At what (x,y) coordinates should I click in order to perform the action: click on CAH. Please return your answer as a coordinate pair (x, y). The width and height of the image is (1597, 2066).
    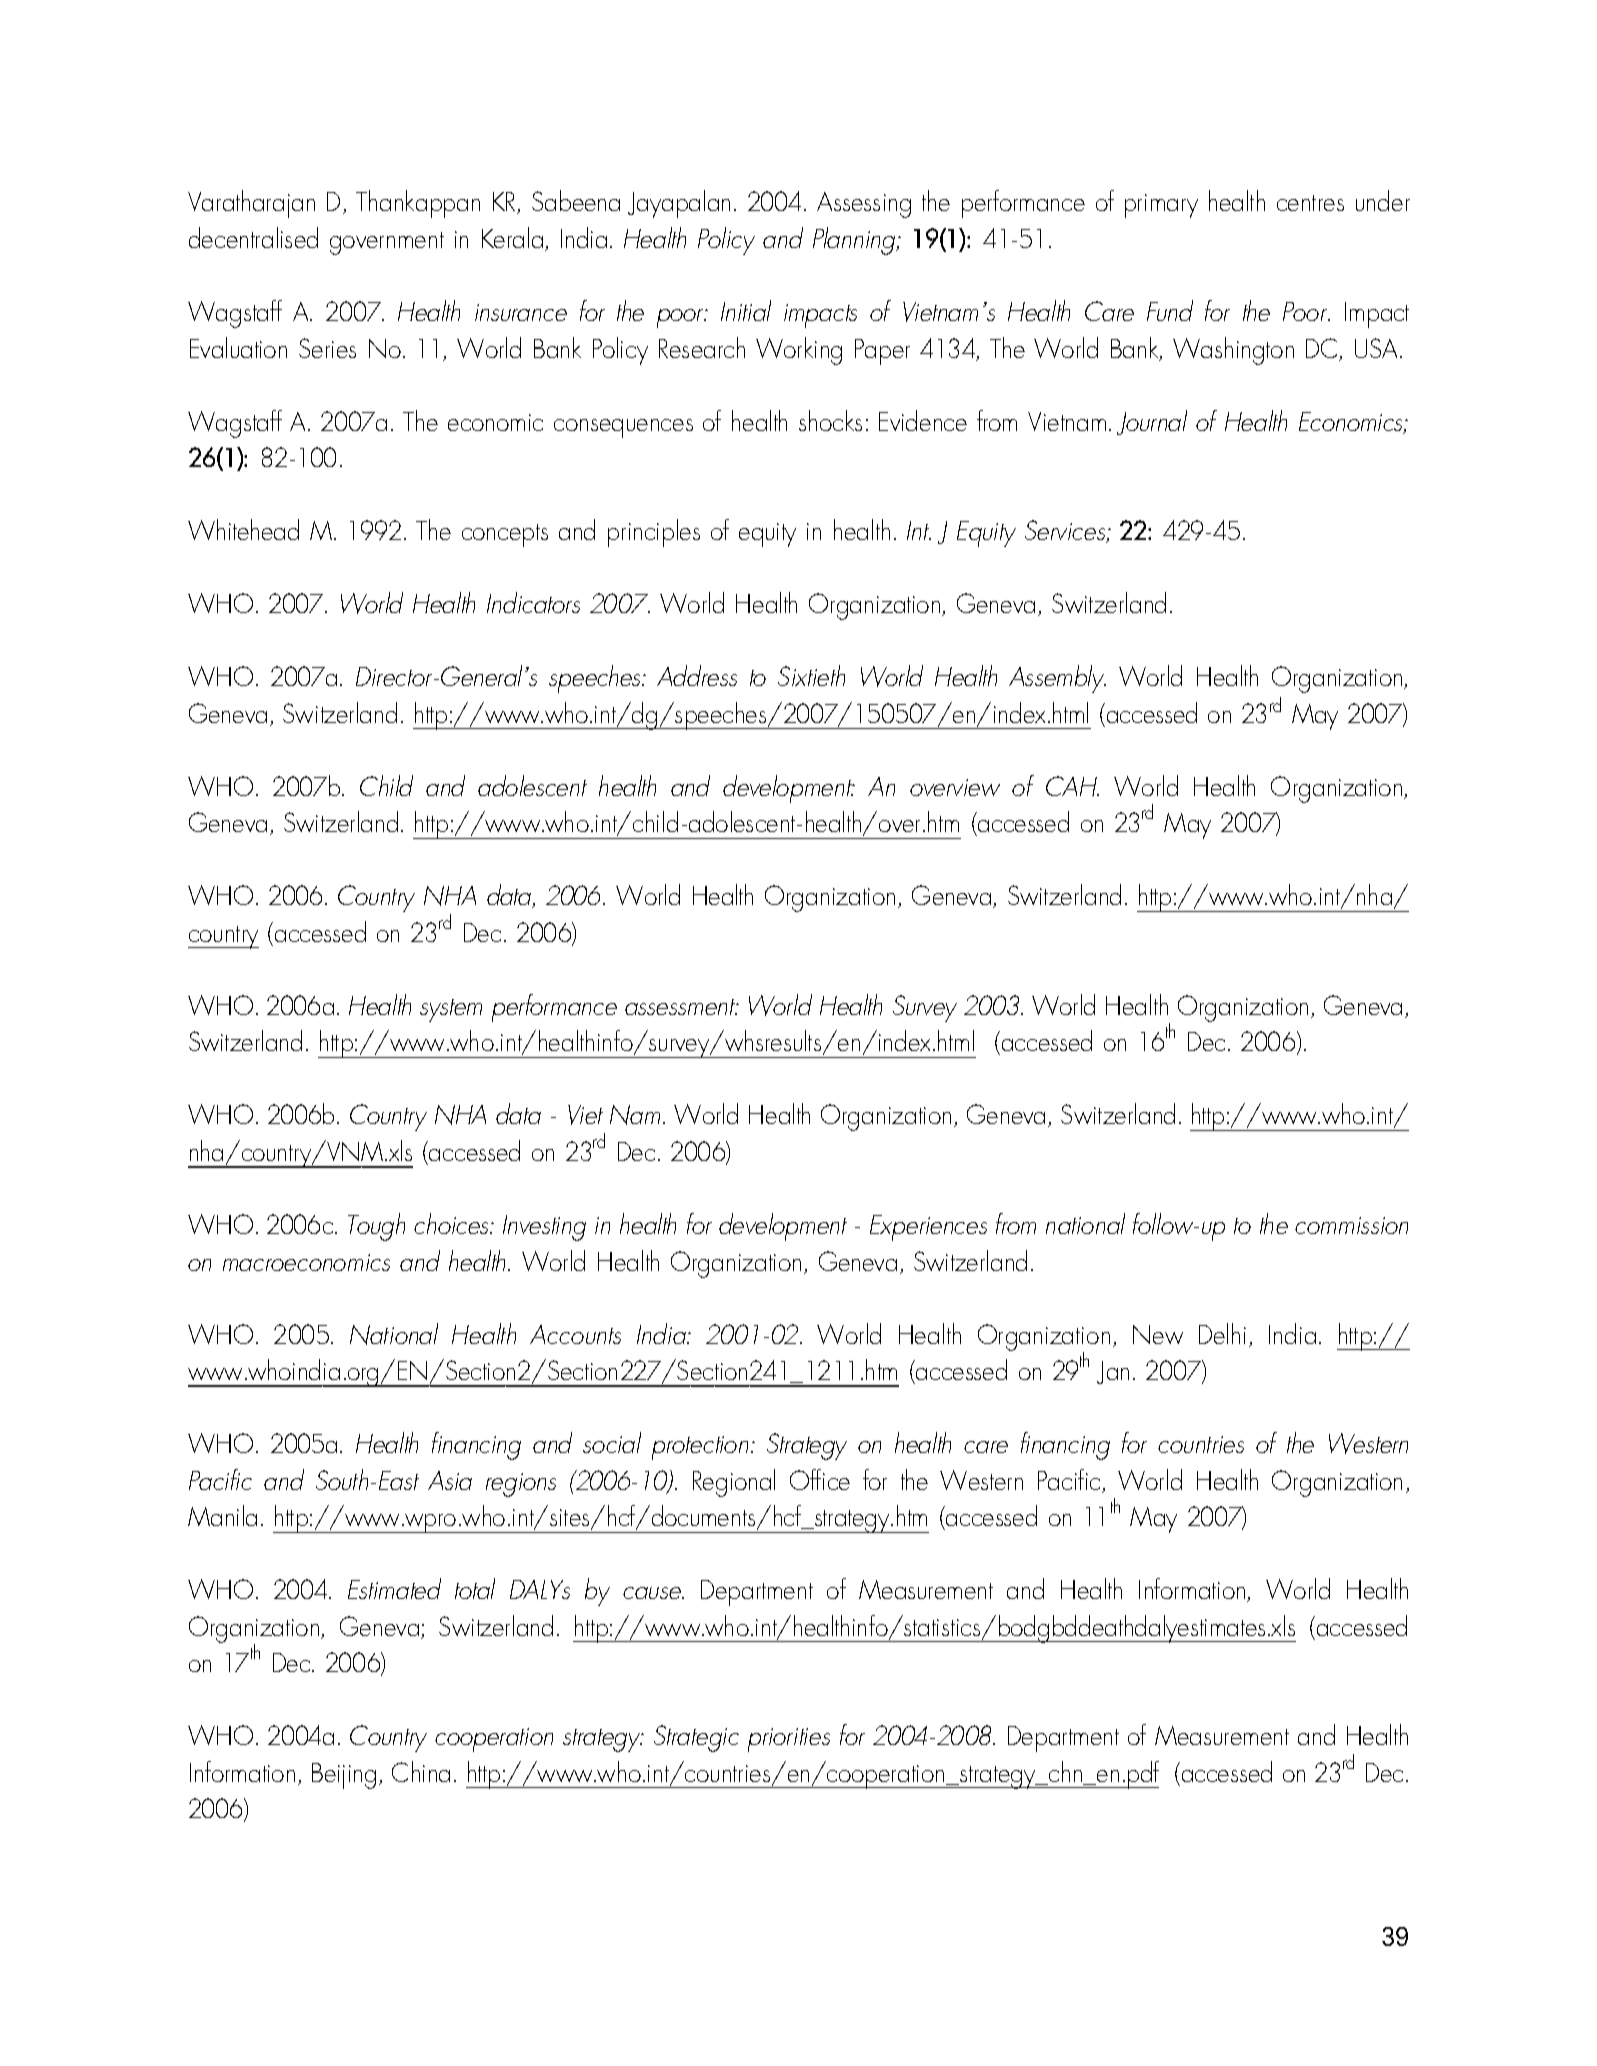
    Looking at the image, I should click on (1072, 786).
